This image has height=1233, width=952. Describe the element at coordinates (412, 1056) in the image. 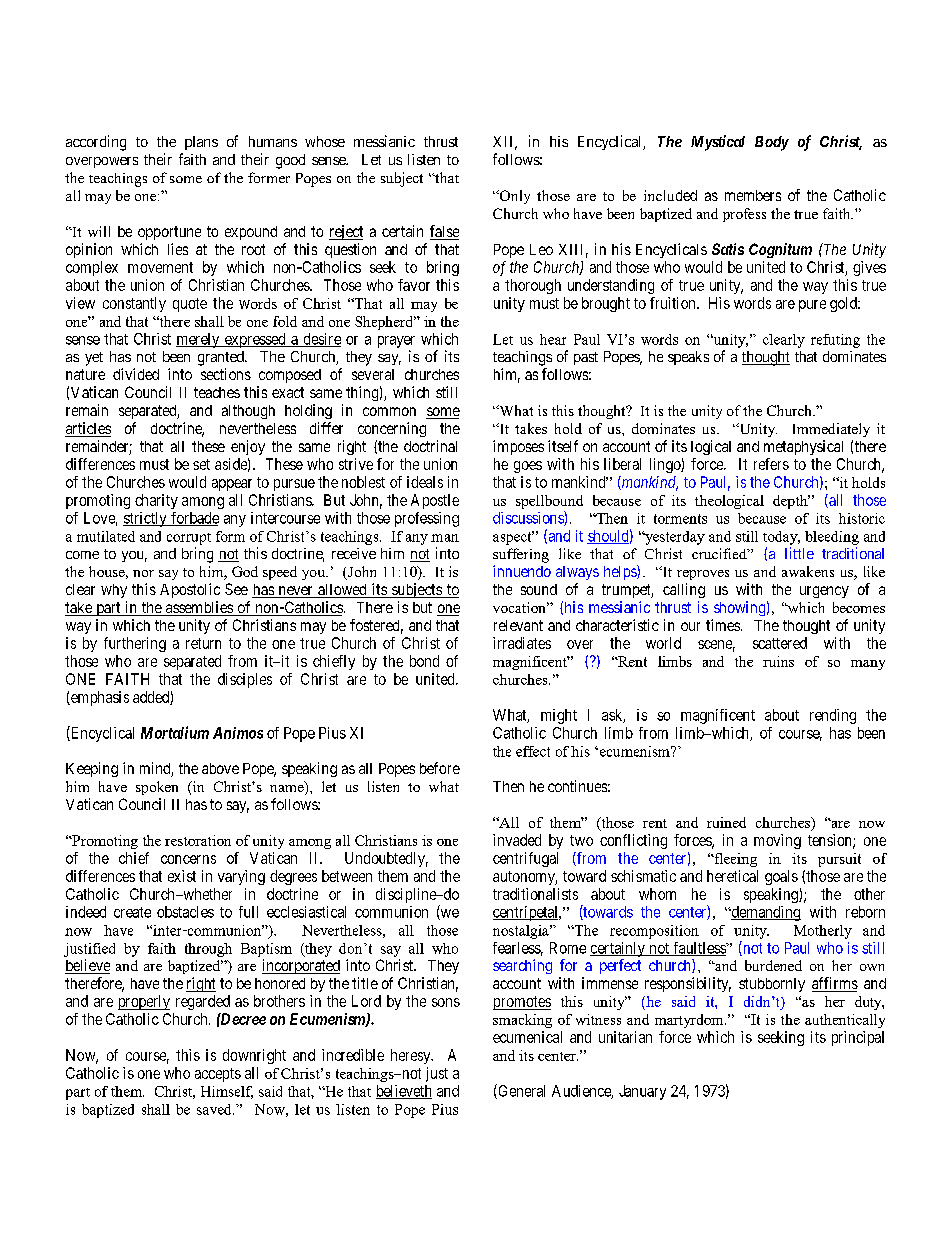

I see `heresy` at that location.
